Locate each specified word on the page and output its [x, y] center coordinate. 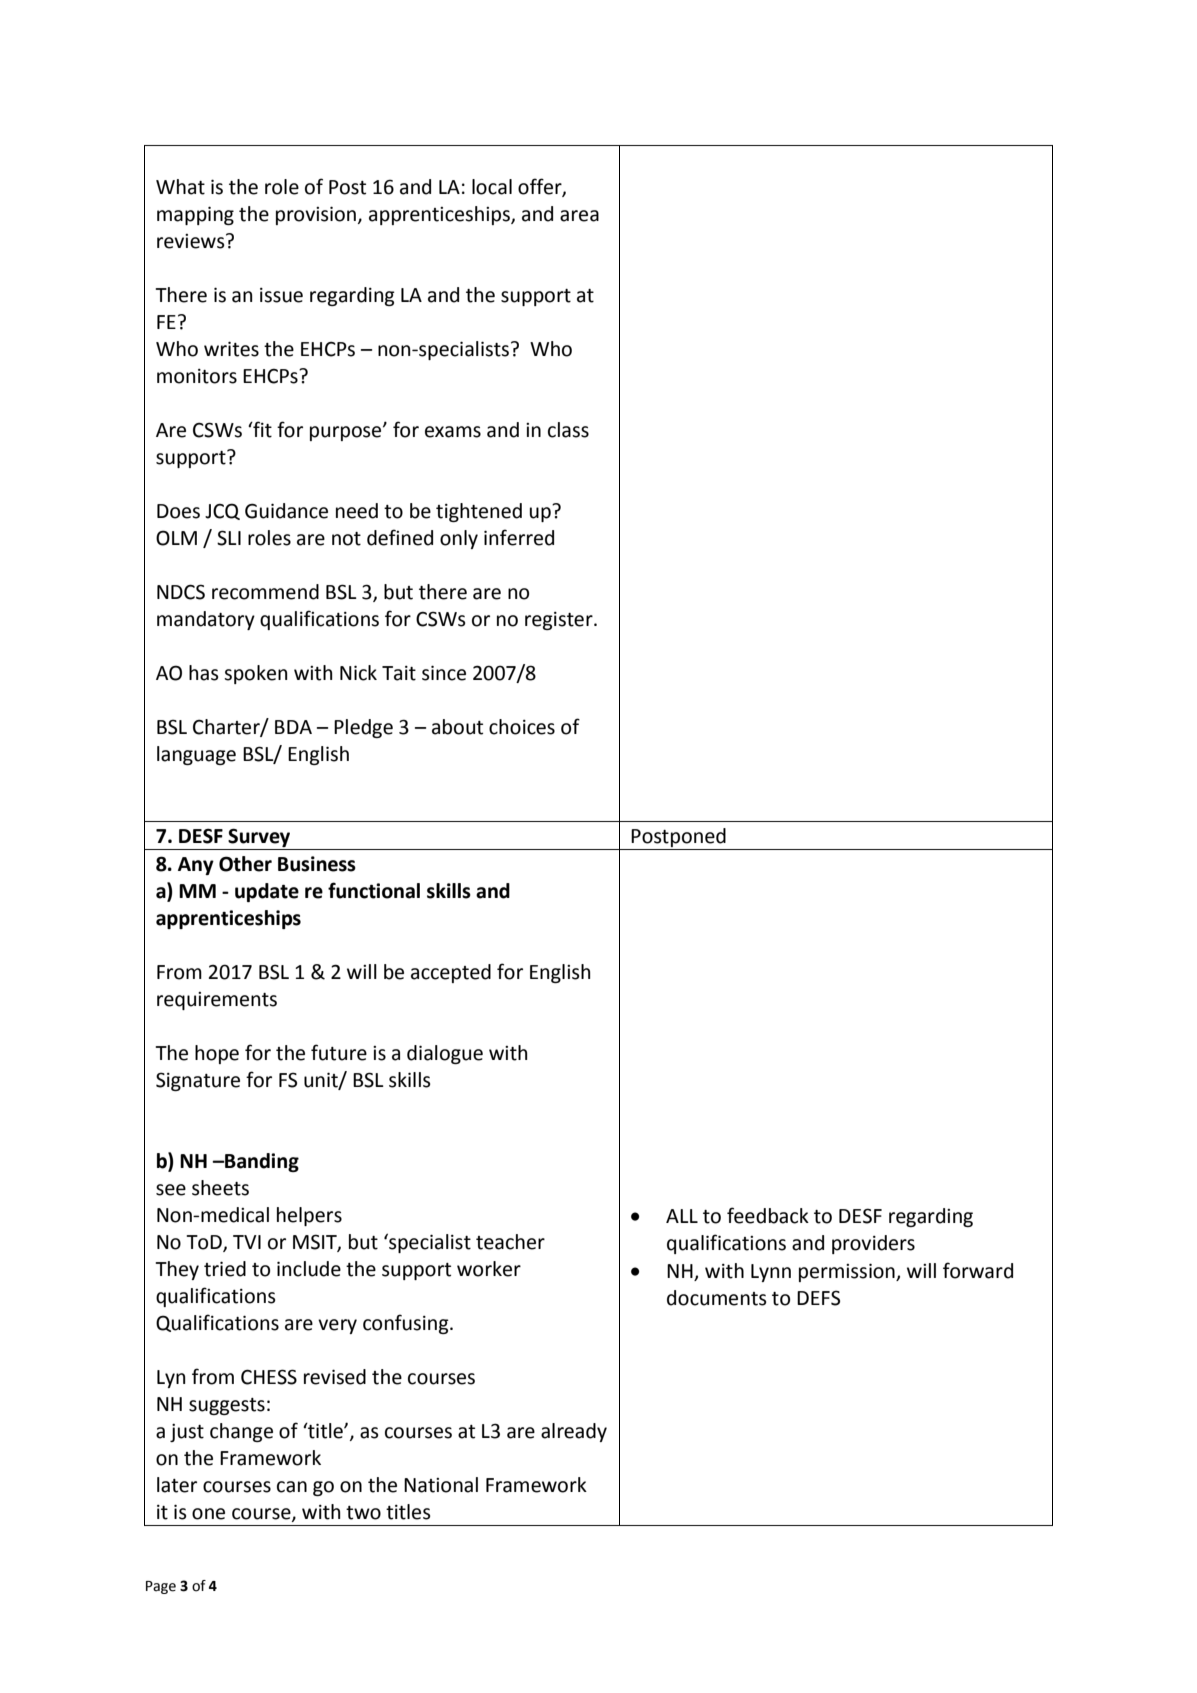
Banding [261, 1162]
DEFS [818, 1298]
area [579, 216]
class [568, 430]
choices [522, 727]
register [560, 621]
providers [873, 1244]
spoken [255, 674]
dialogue [445, 1054]
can [292, 1487]
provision [316, 215]
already [574, 1432]
